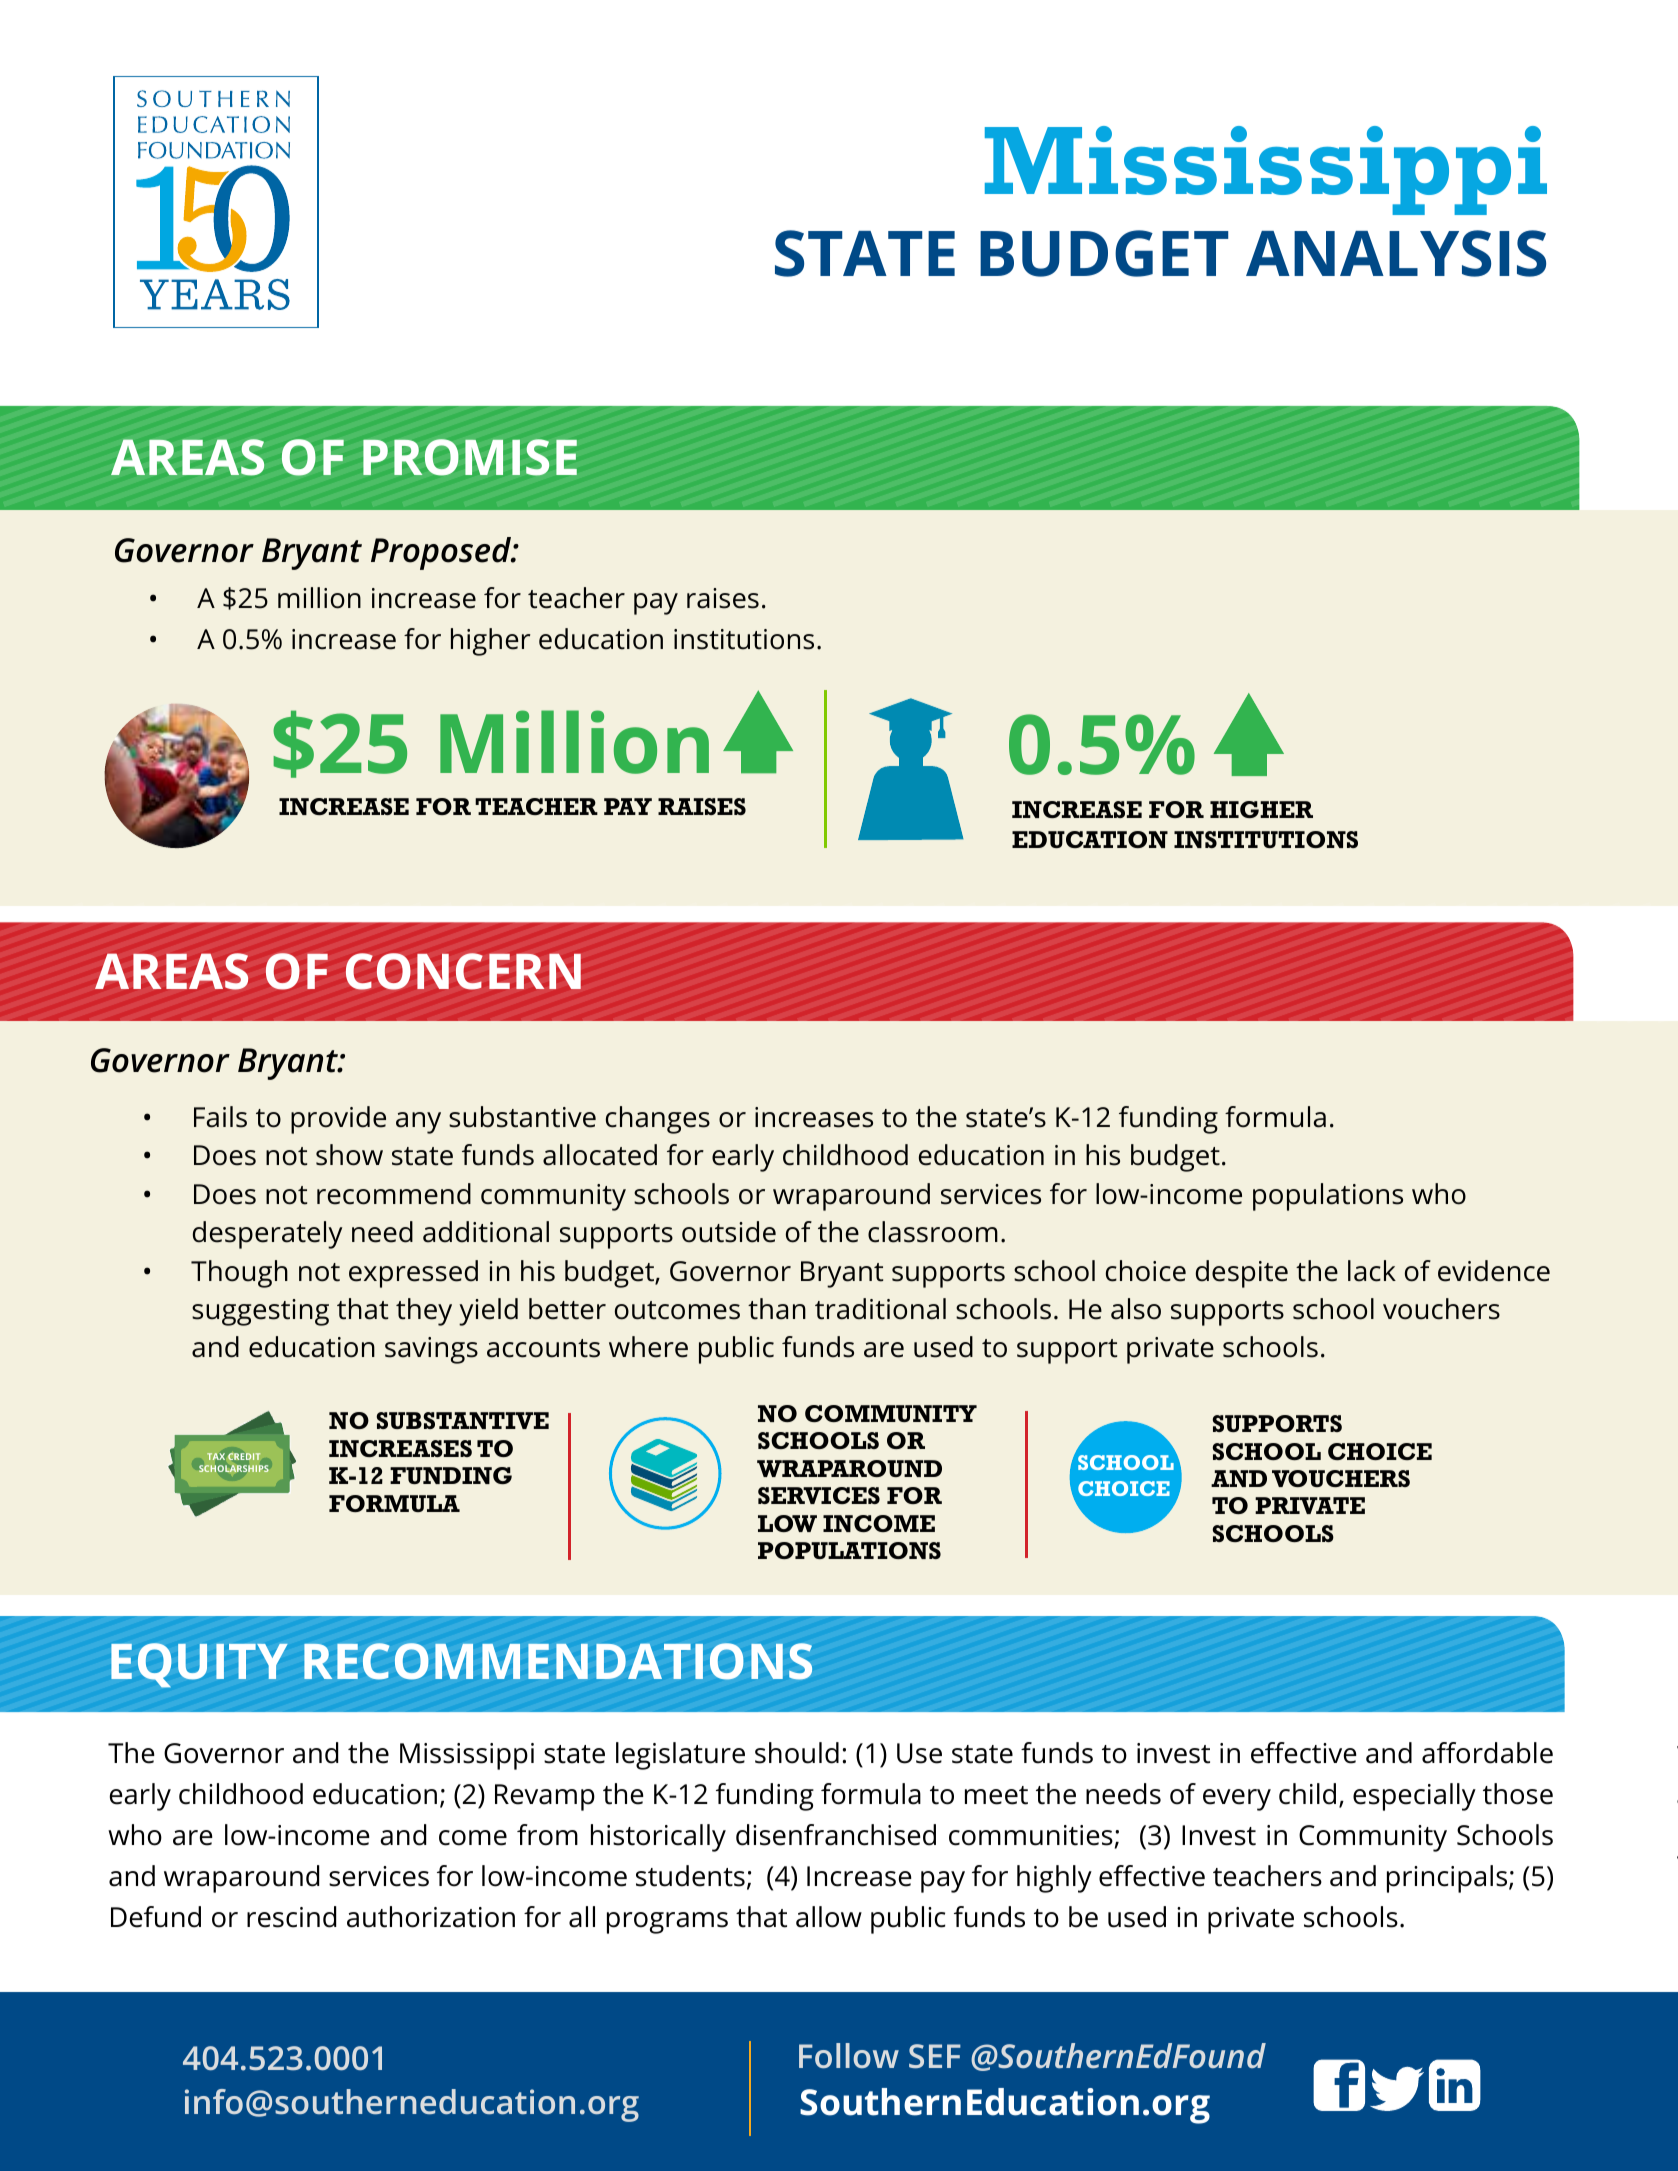  Describe the element at coordinates (470, 457) in the document. I see `PROMISE` at that location.
